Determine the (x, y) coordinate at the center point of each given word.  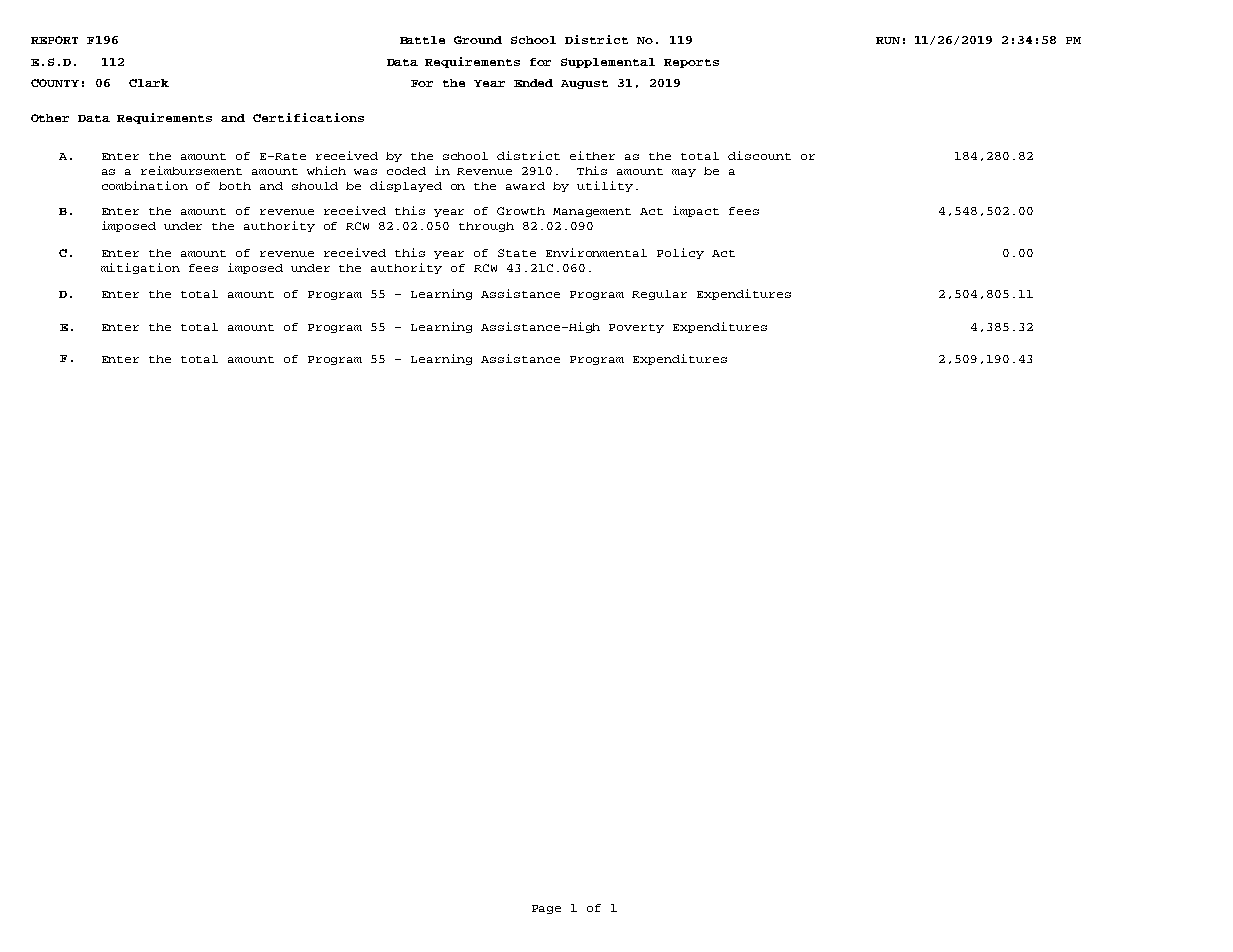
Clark (149, 83)
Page (546, 909)
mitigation (140, 268)
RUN (888, 40)
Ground (478, 40)
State (517, 253)
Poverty (636, 328)
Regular (659, 295)
